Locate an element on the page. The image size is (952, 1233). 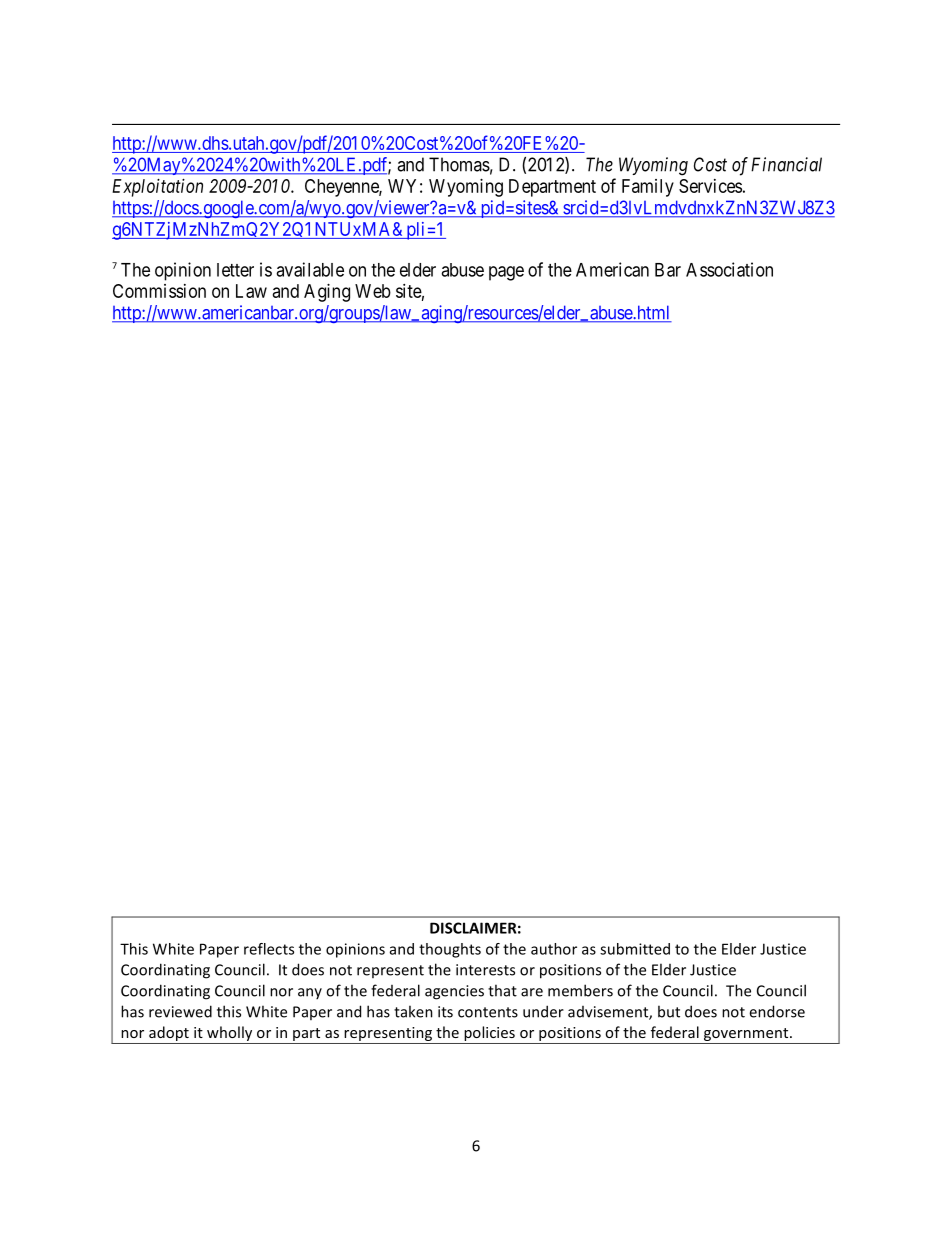
submitted is located at coordinates (635, 949).
